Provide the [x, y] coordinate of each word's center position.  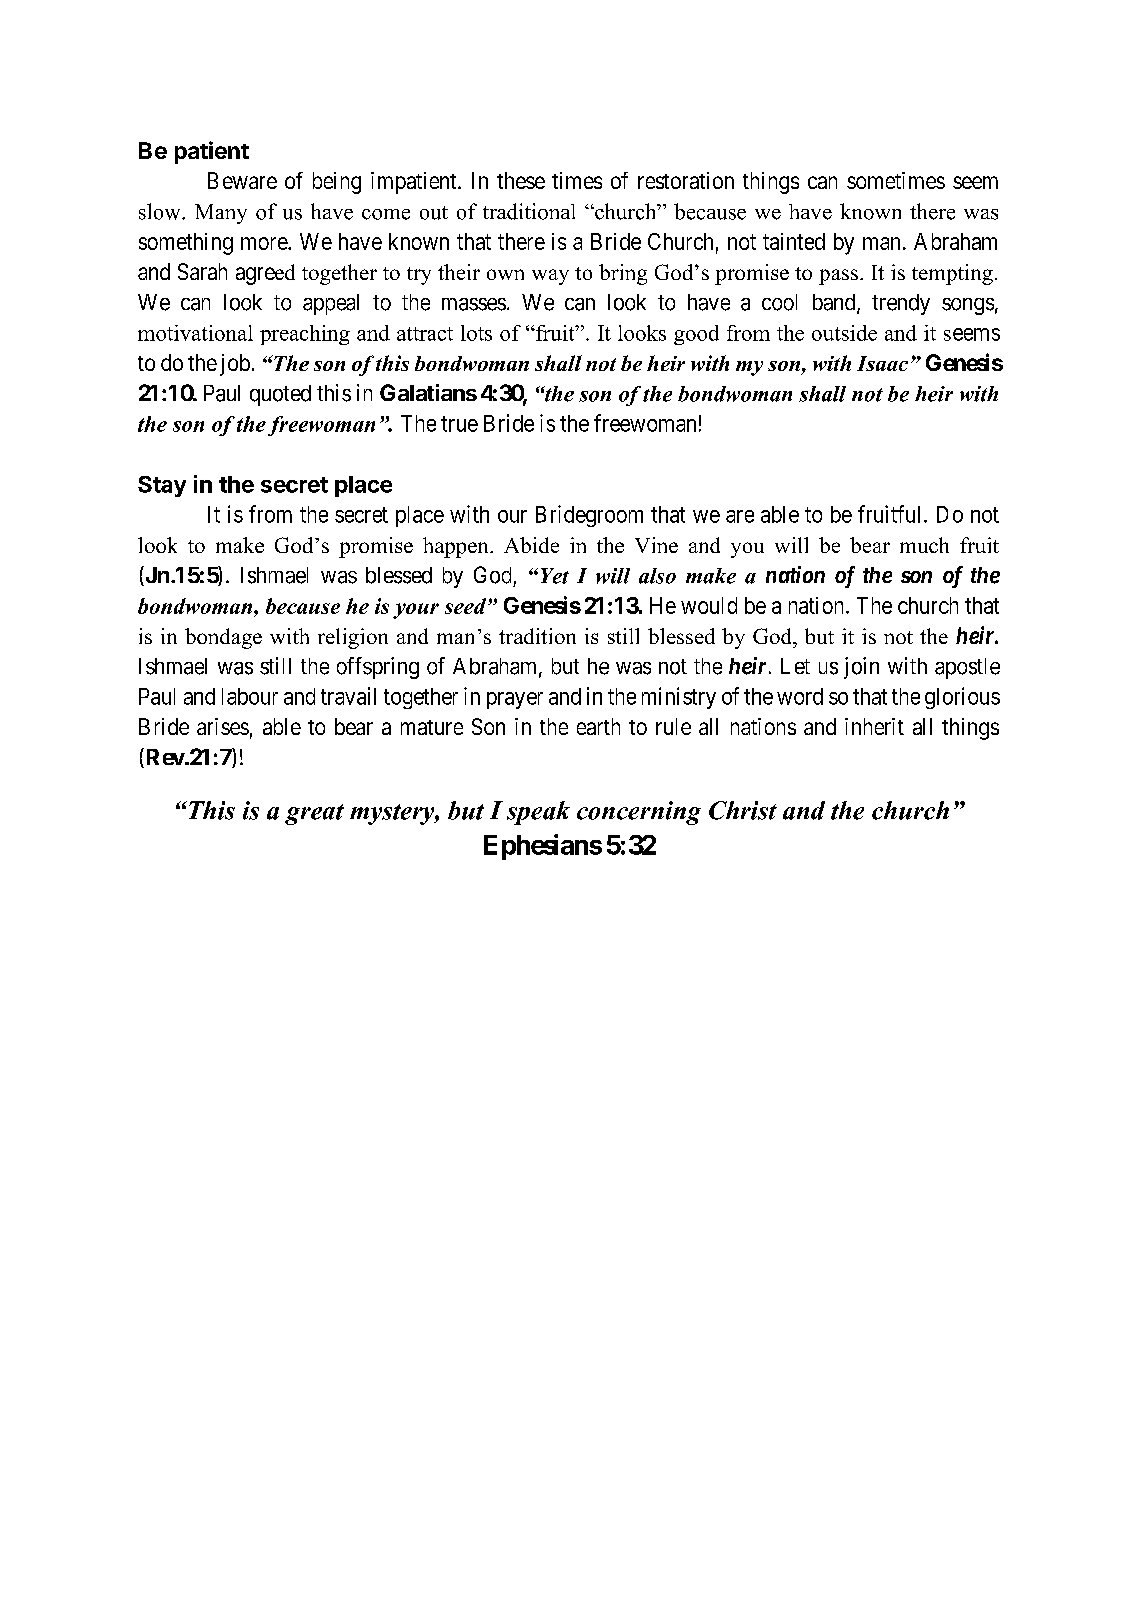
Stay [162, 486]
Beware [242, 180]
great [314, 814]
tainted [794, 241]
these [521, 180]
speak [538, 813]
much [924, 545]
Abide [531, 545]
